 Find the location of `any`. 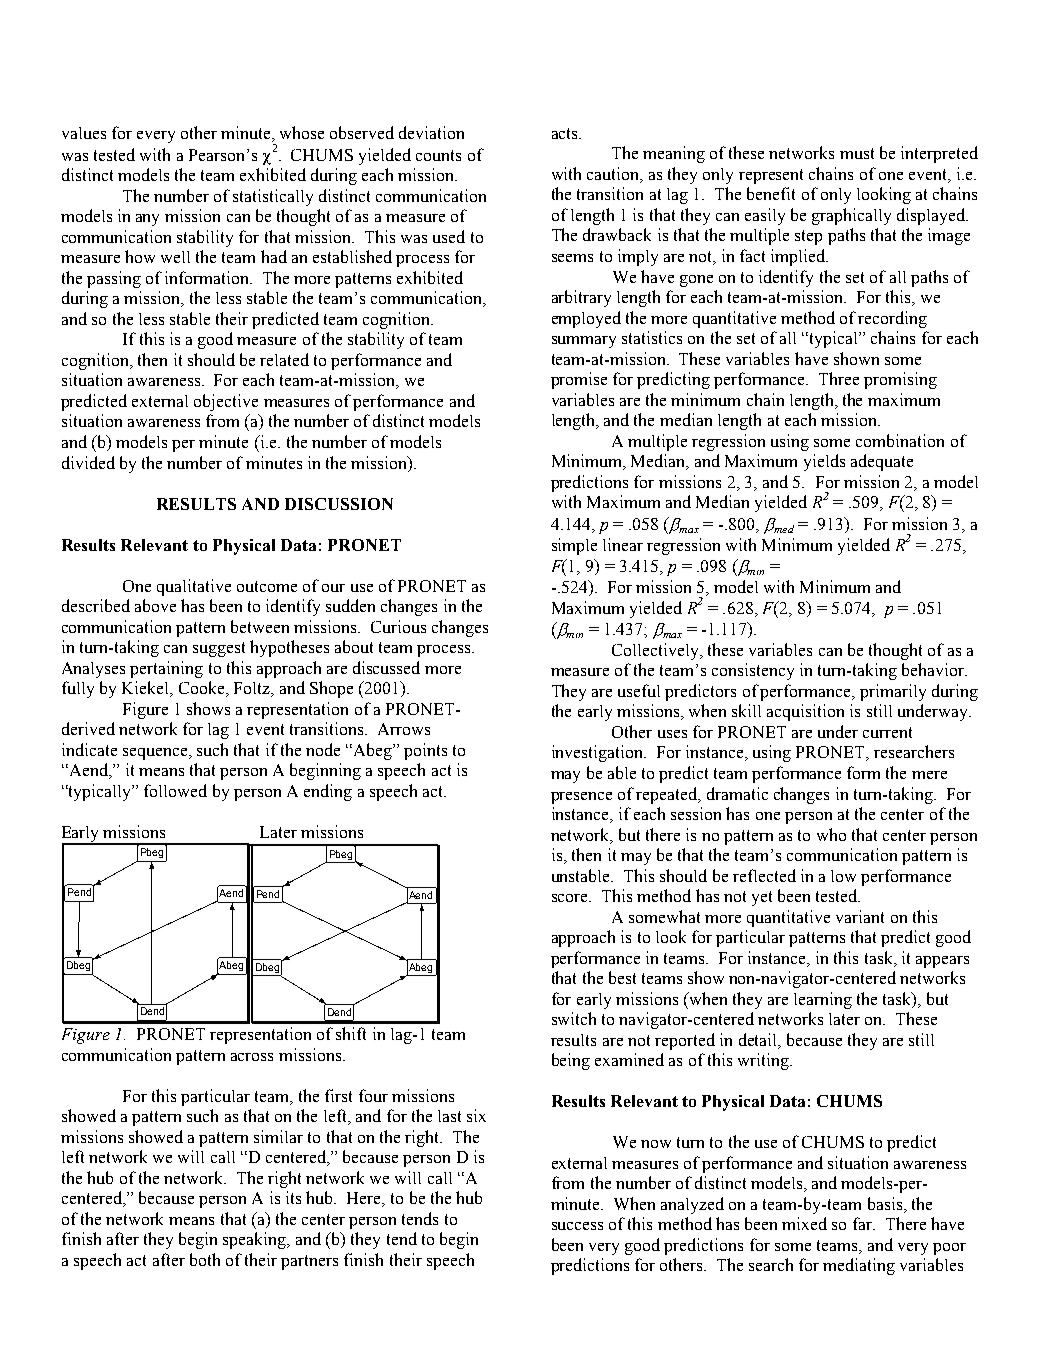

any is located at coordinates (147, 220).
